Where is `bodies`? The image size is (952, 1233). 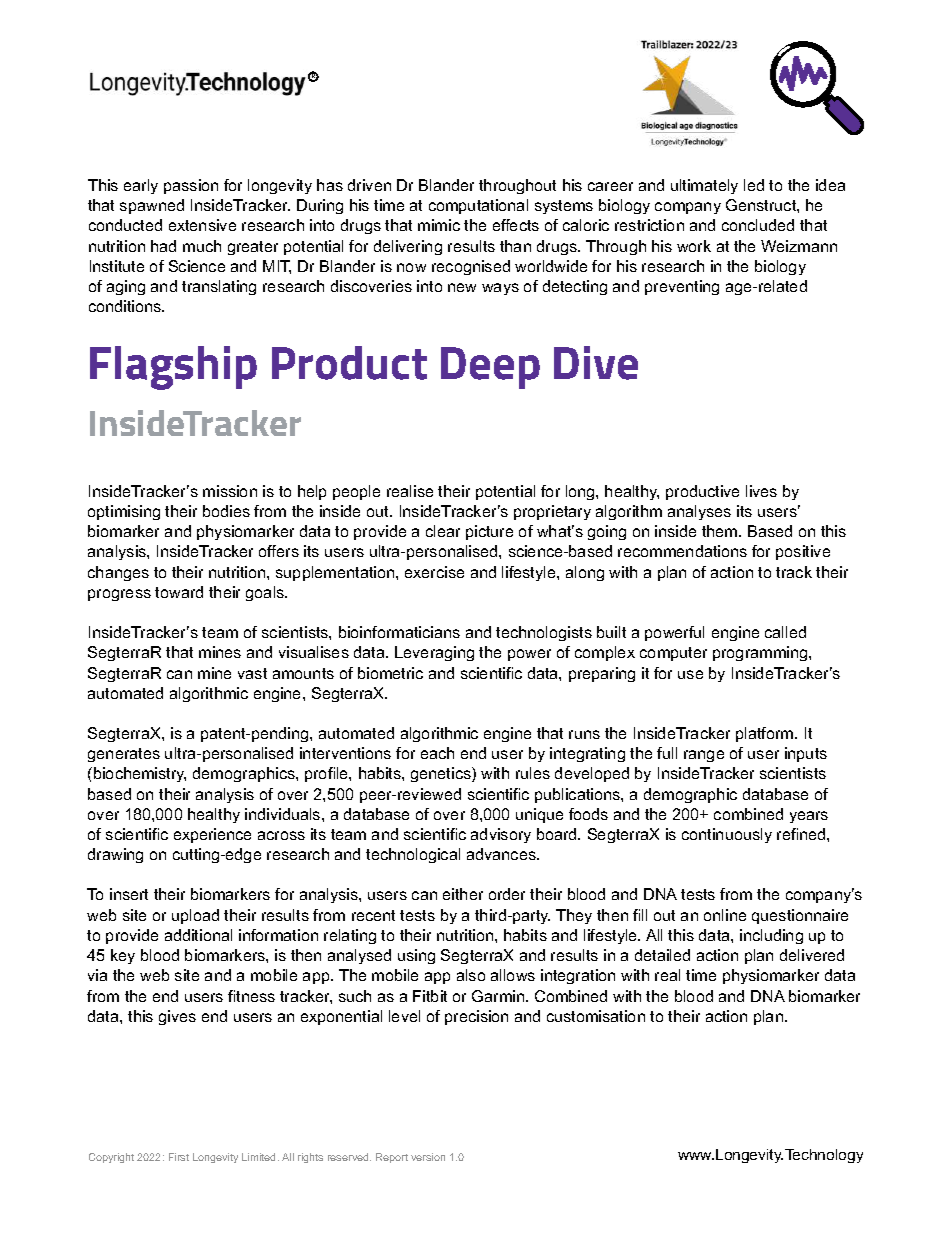 bodies is located at coordinates (226, 511).
